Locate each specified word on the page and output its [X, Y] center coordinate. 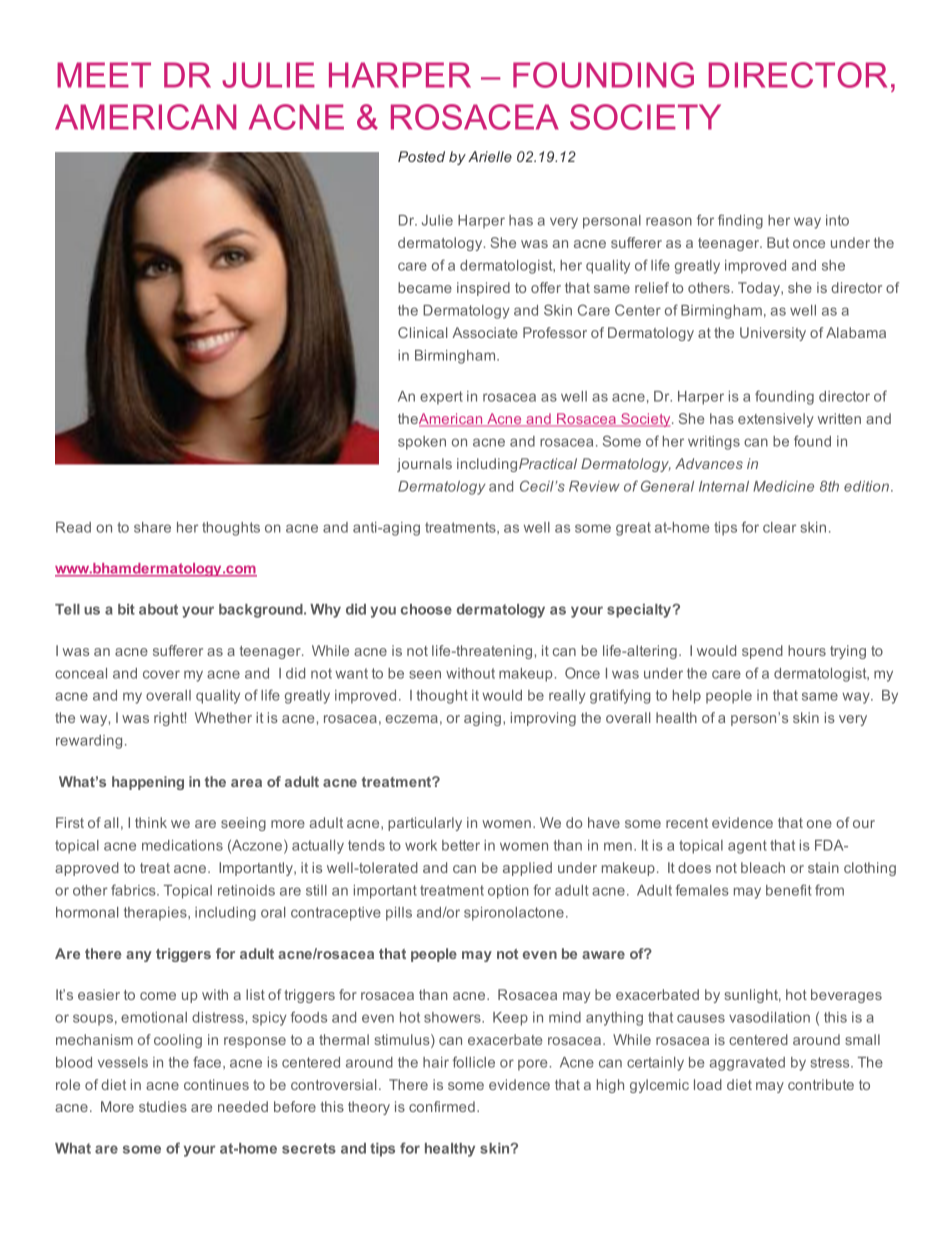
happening [148, 783]
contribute [821, 1084]
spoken [422, 443]
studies [163, 1106]
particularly [425, 824]
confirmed [442, 1106]
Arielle [490, 156]
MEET [104, 75]
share [152, 527]
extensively [776, 420]
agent [747, 847]
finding [740, 221]
